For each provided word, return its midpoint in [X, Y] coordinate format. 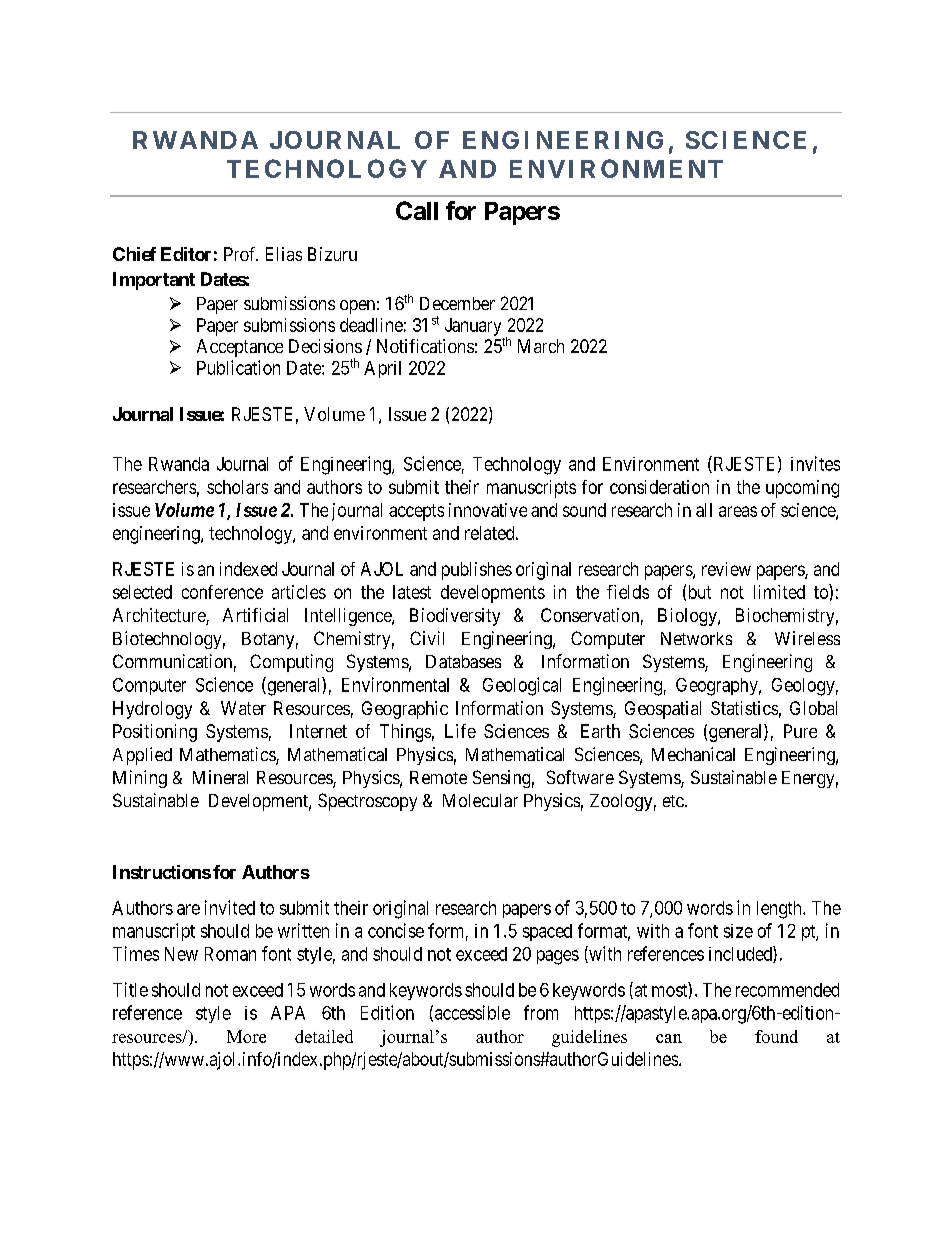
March [541, 346]
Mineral [220, 777]
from [541, 1012]
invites [815, 463]
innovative [488, 510]
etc [674, 801]
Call [417, 210]
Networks [696, 638]
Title [130, 989]
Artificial [255, 615]
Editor [186, 254]
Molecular [480, 800]
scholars [237, 487]
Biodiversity [455, 617]
